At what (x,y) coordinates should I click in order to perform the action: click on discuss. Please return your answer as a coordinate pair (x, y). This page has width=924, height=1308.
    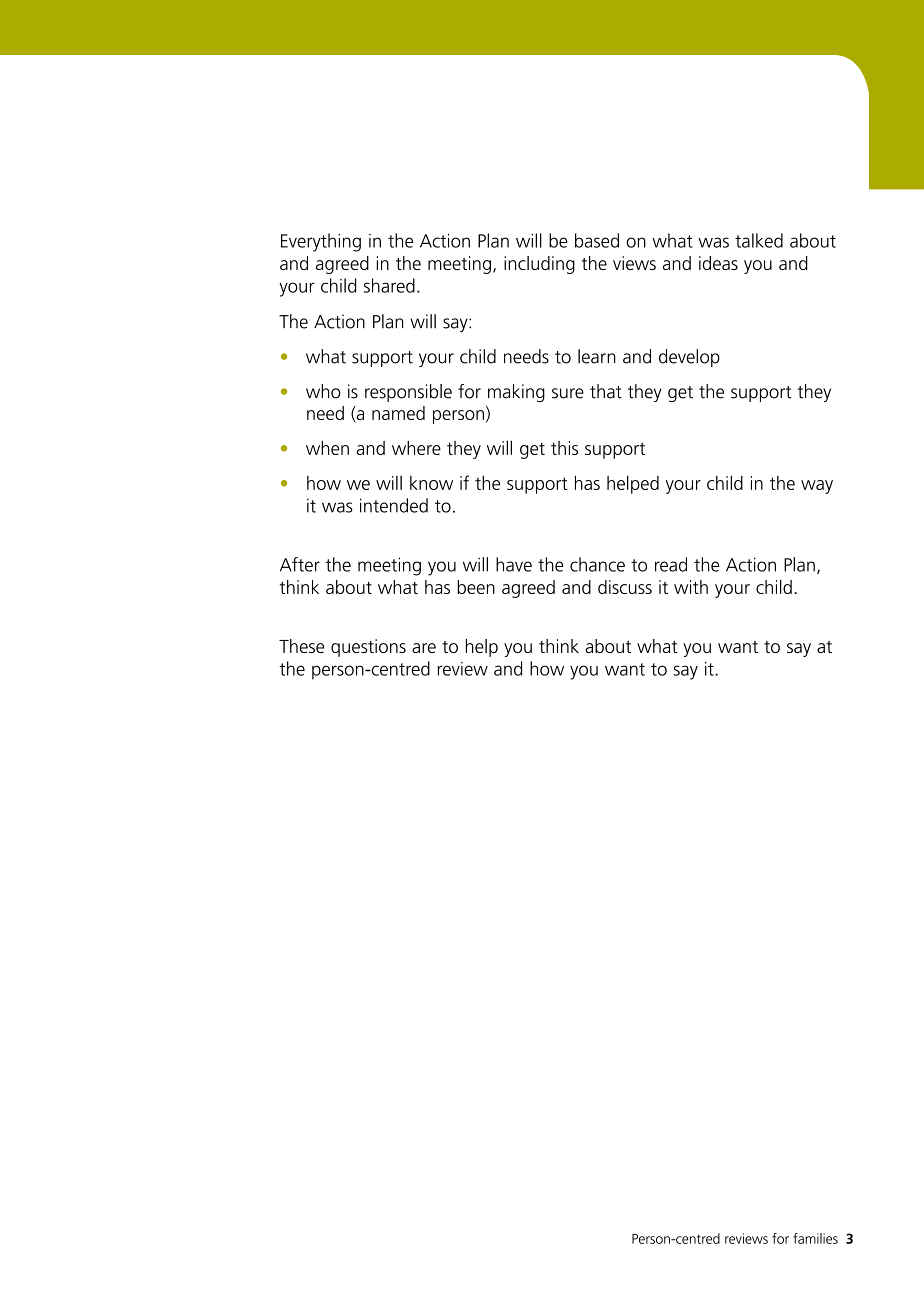
    Looking at the image, I should click on (625, 587).
